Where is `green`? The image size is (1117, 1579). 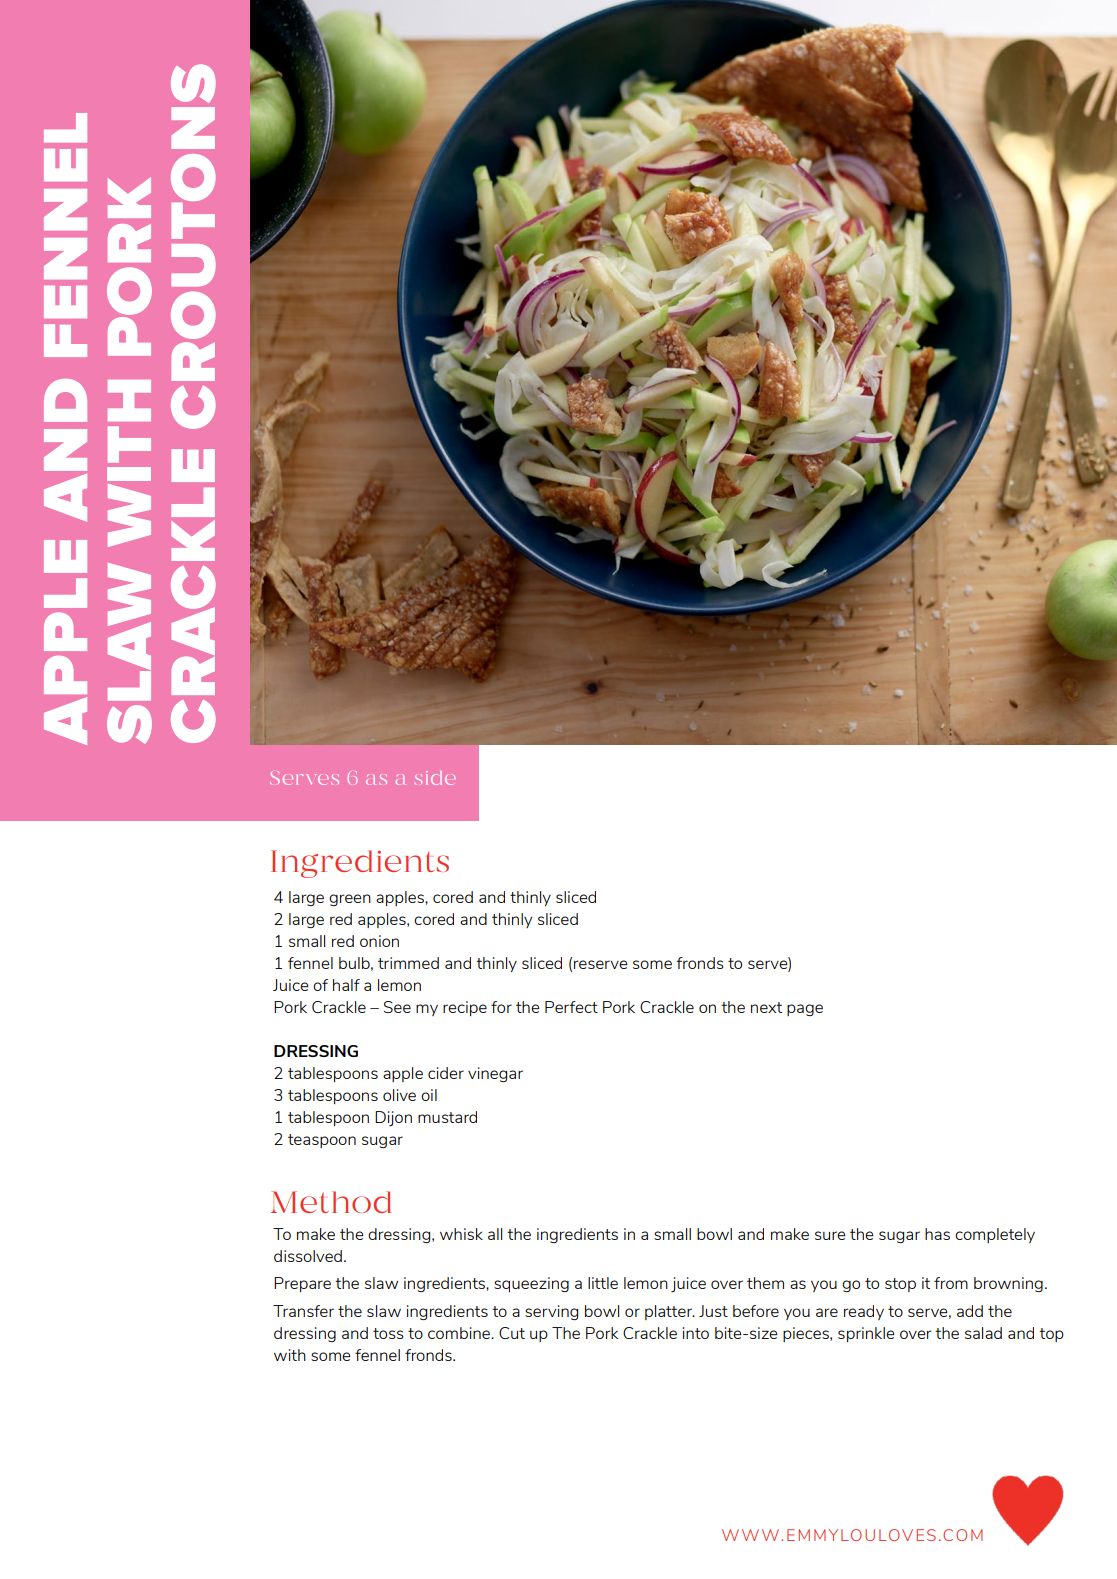 green is located at coordinates (350, 900).
